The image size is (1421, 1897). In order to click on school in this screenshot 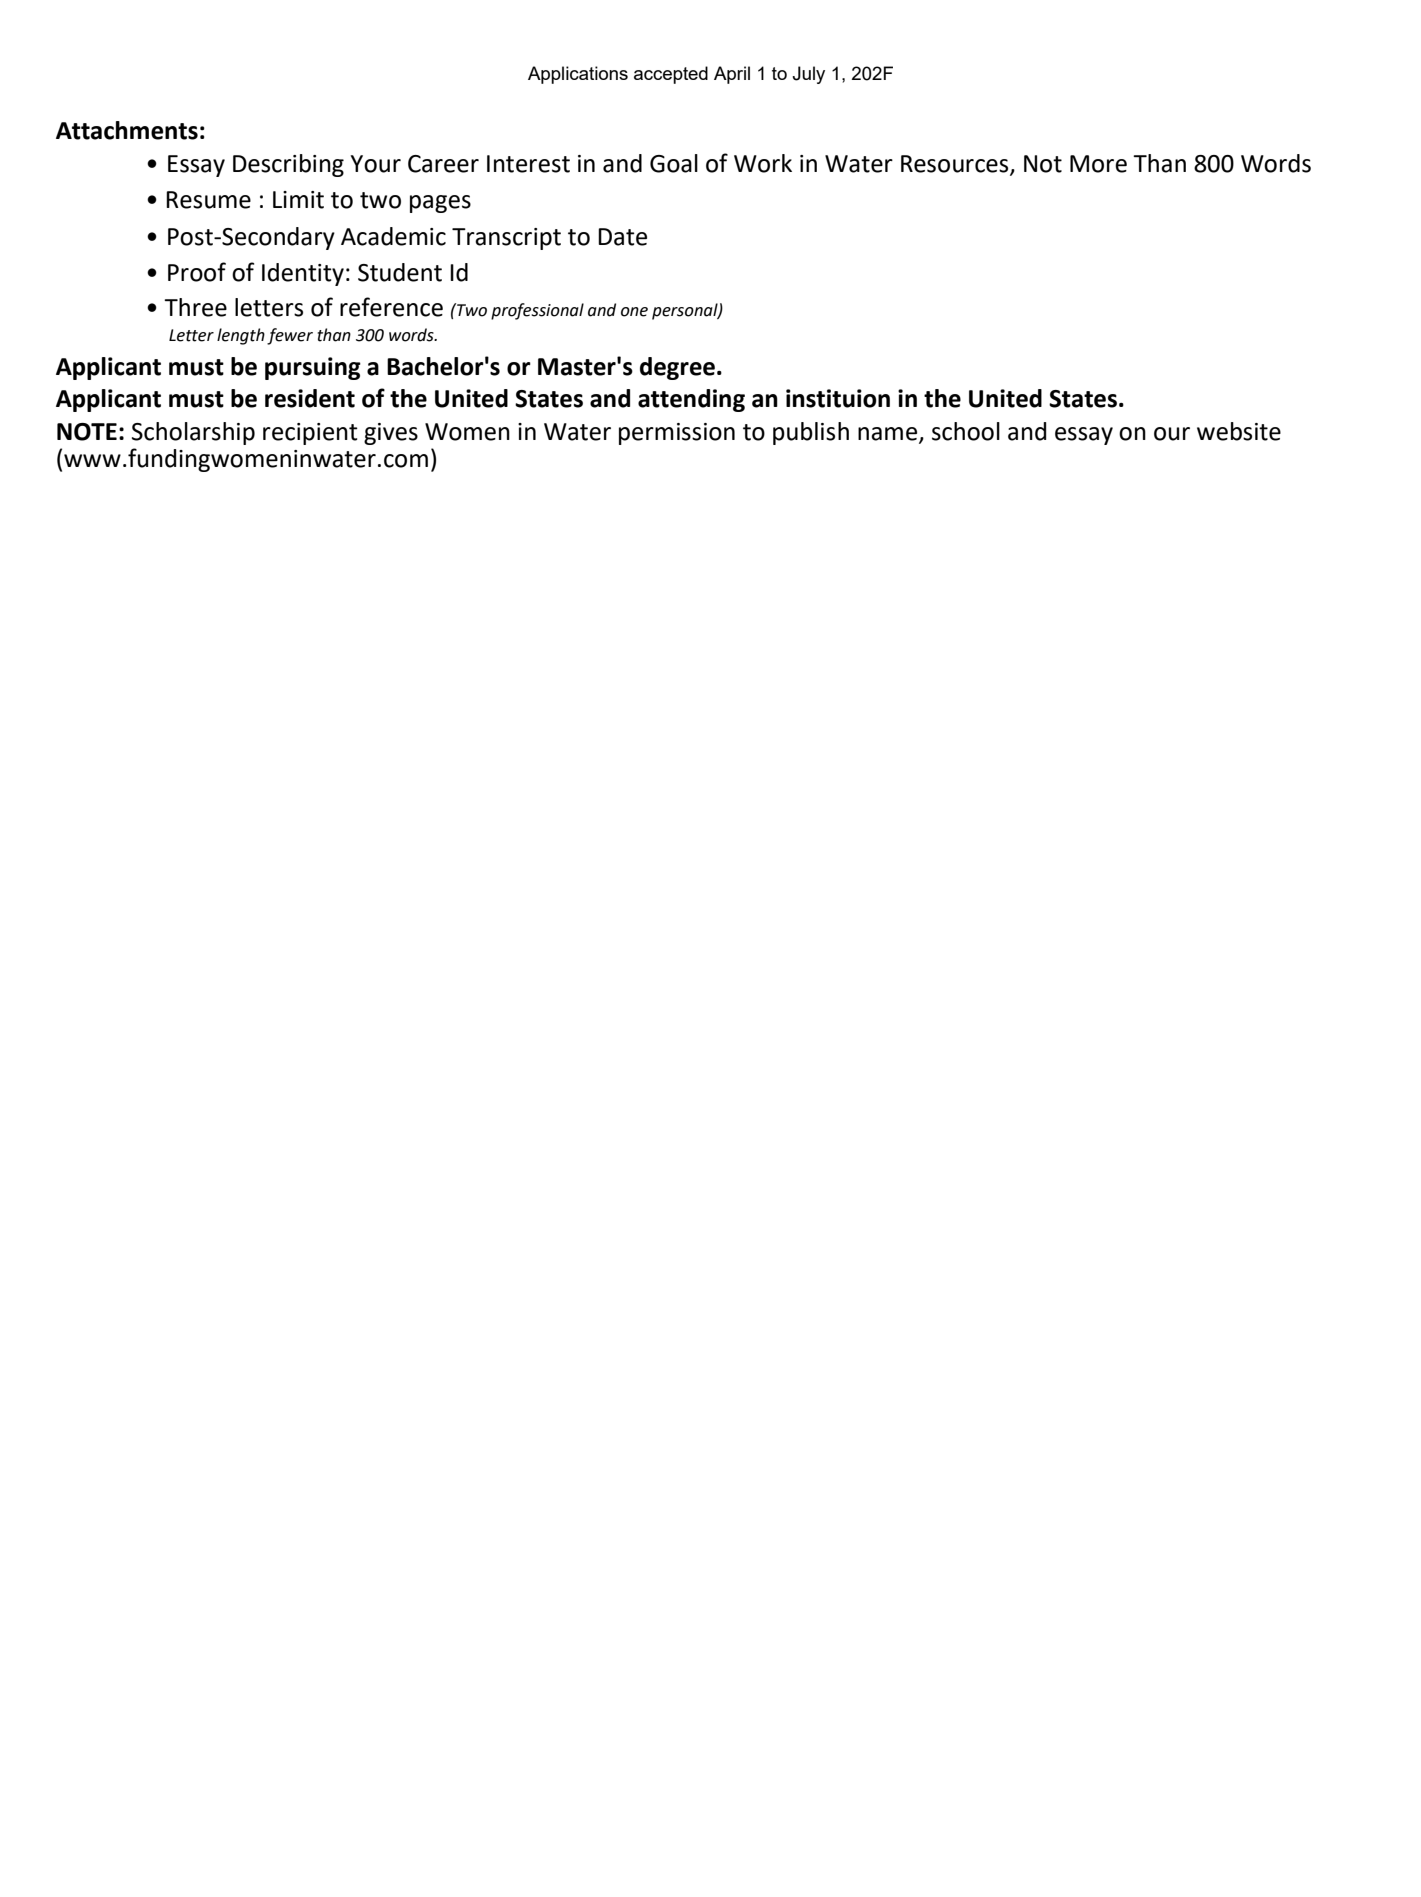, I will do `click(966, 431)`.
